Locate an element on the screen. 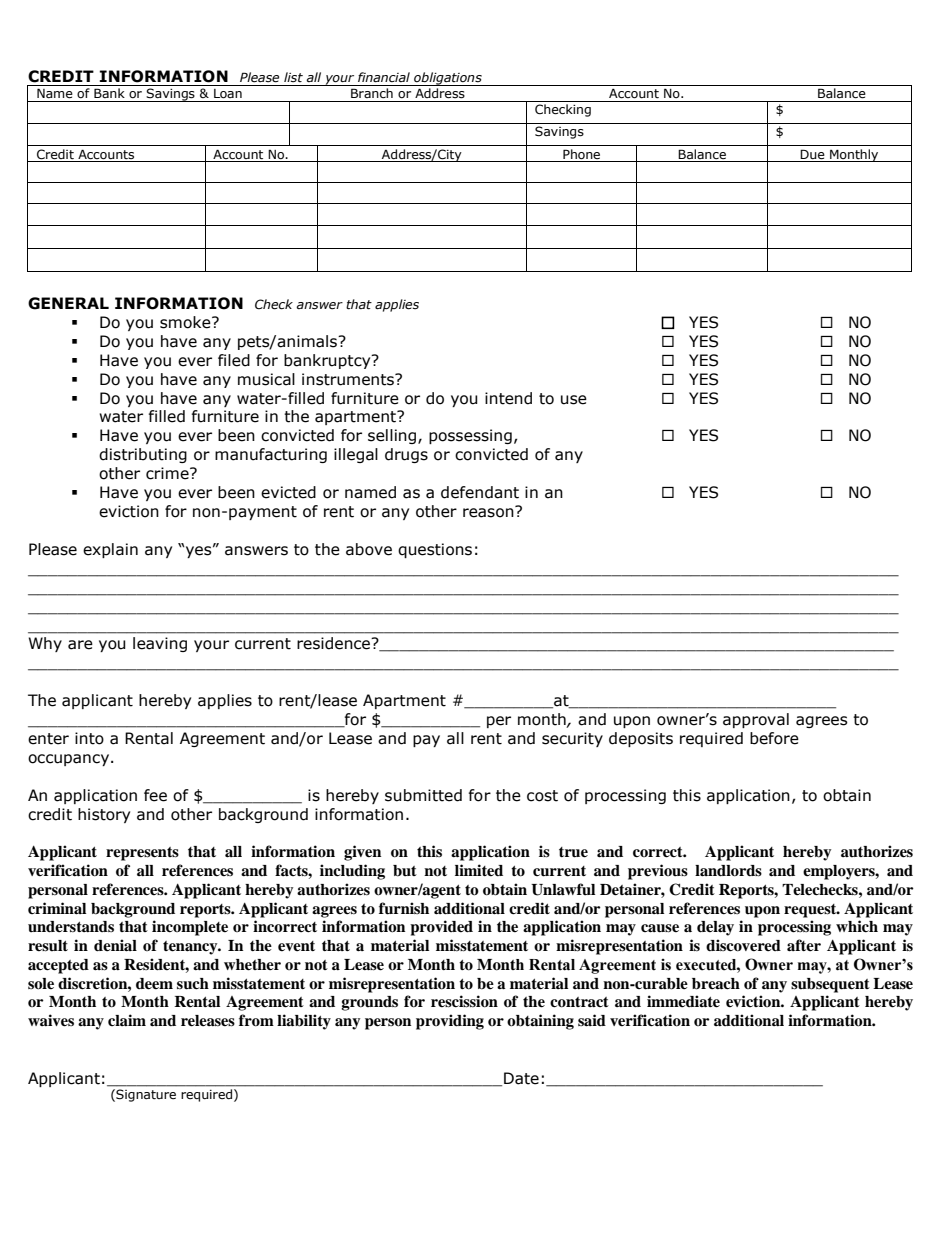 This screenshot has height=1233, width=952. financial is located at coordinates (384, 77).
